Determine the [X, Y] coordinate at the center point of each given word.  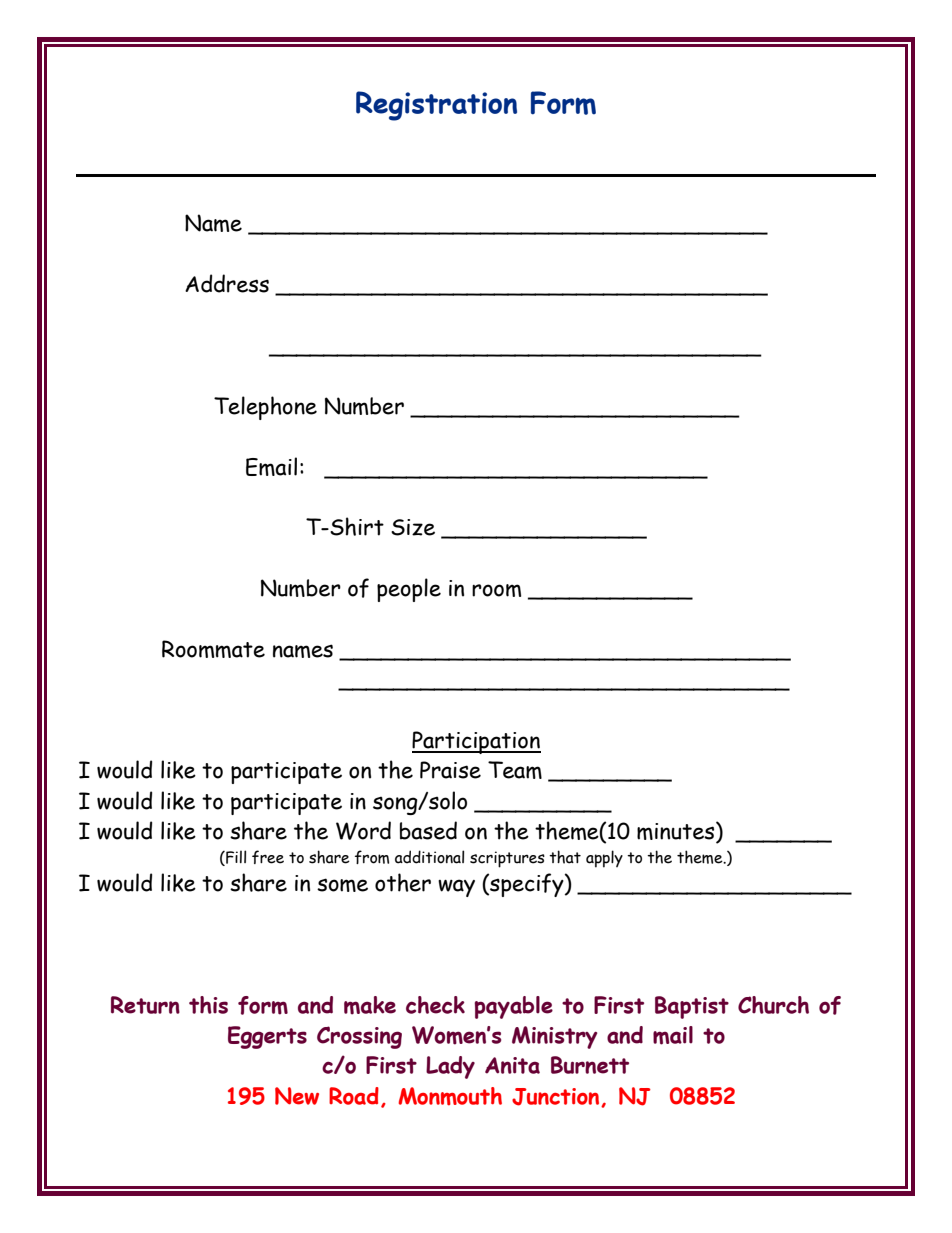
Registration [436, 106]
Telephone [265, 408]
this [208, 1005]
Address [227, 283]
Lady [450, 1067]
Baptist [692, 1007]
